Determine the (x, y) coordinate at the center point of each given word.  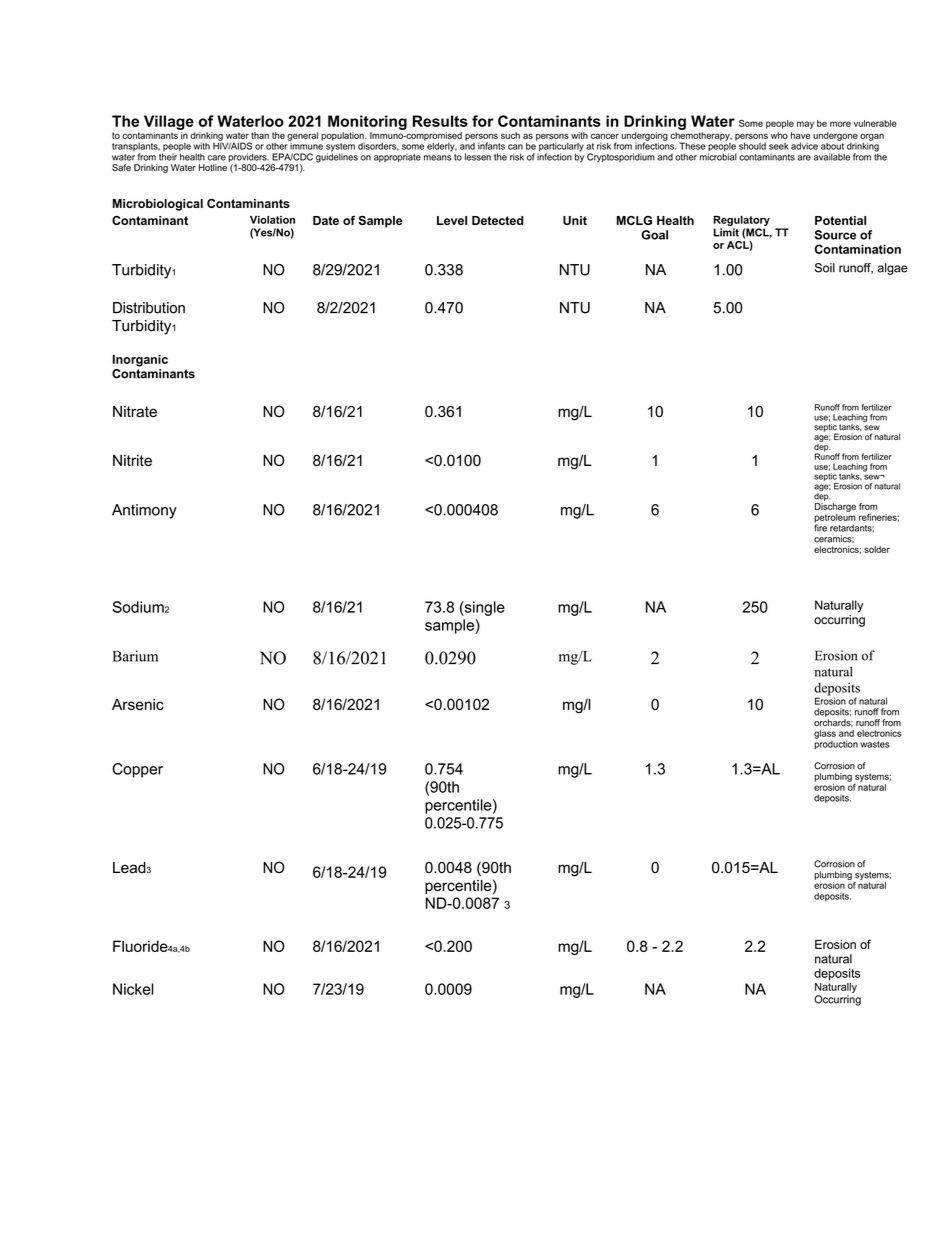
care (217, 158)
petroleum (835, 519)
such (510, 135)
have (801, 135)
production (836, 744)
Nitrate (135, 412)
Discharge (835, 507)
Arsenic (138, 704)
